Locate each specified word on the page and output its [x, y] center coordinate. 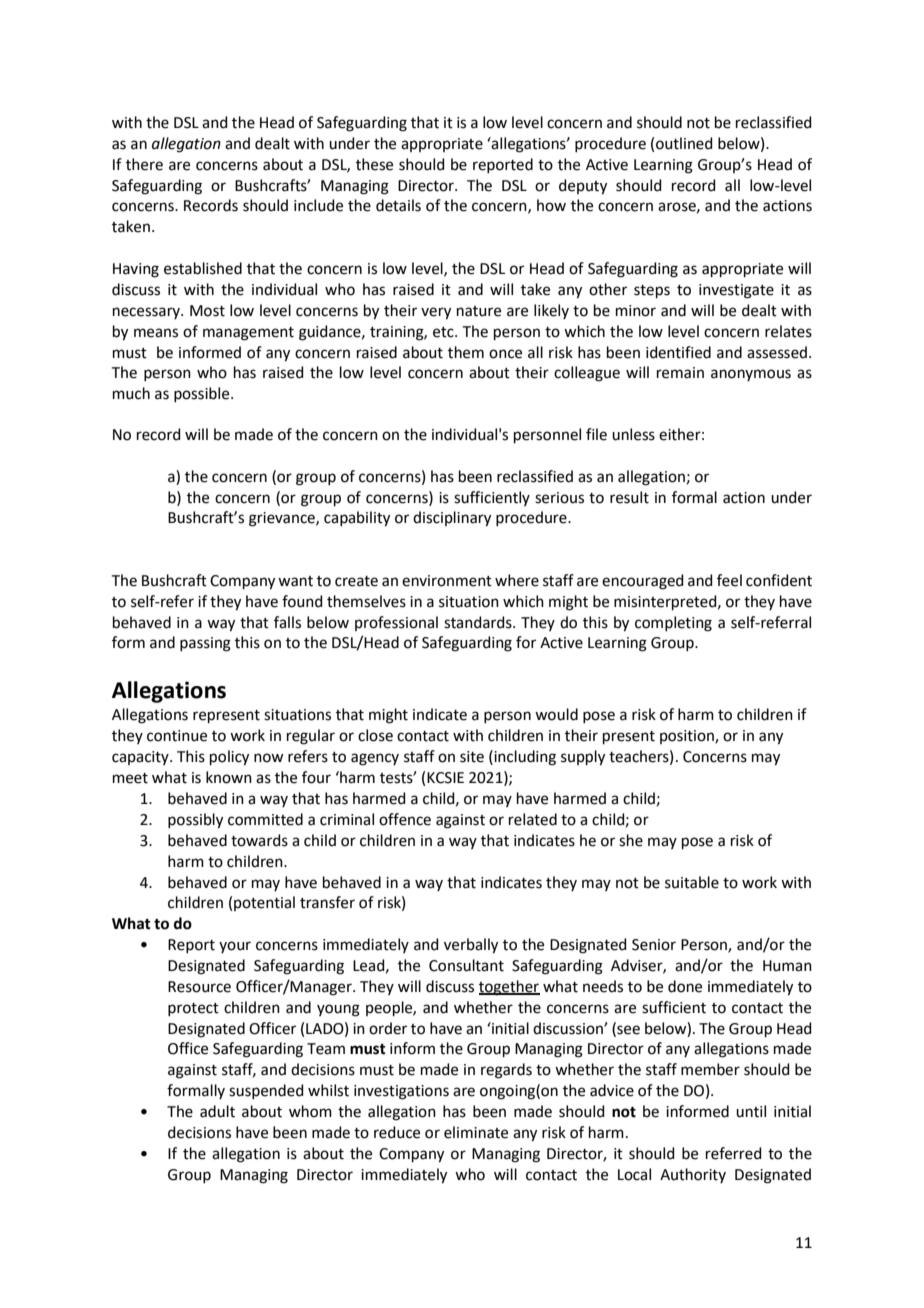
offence [405, 819]
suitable [692, 882]
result [629, 497]
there [144, 164]
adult [217, 1111]
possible [203, 394]
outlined [684, 143]
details [398, 205]
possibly [195, 821]
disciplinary [452, 519]
